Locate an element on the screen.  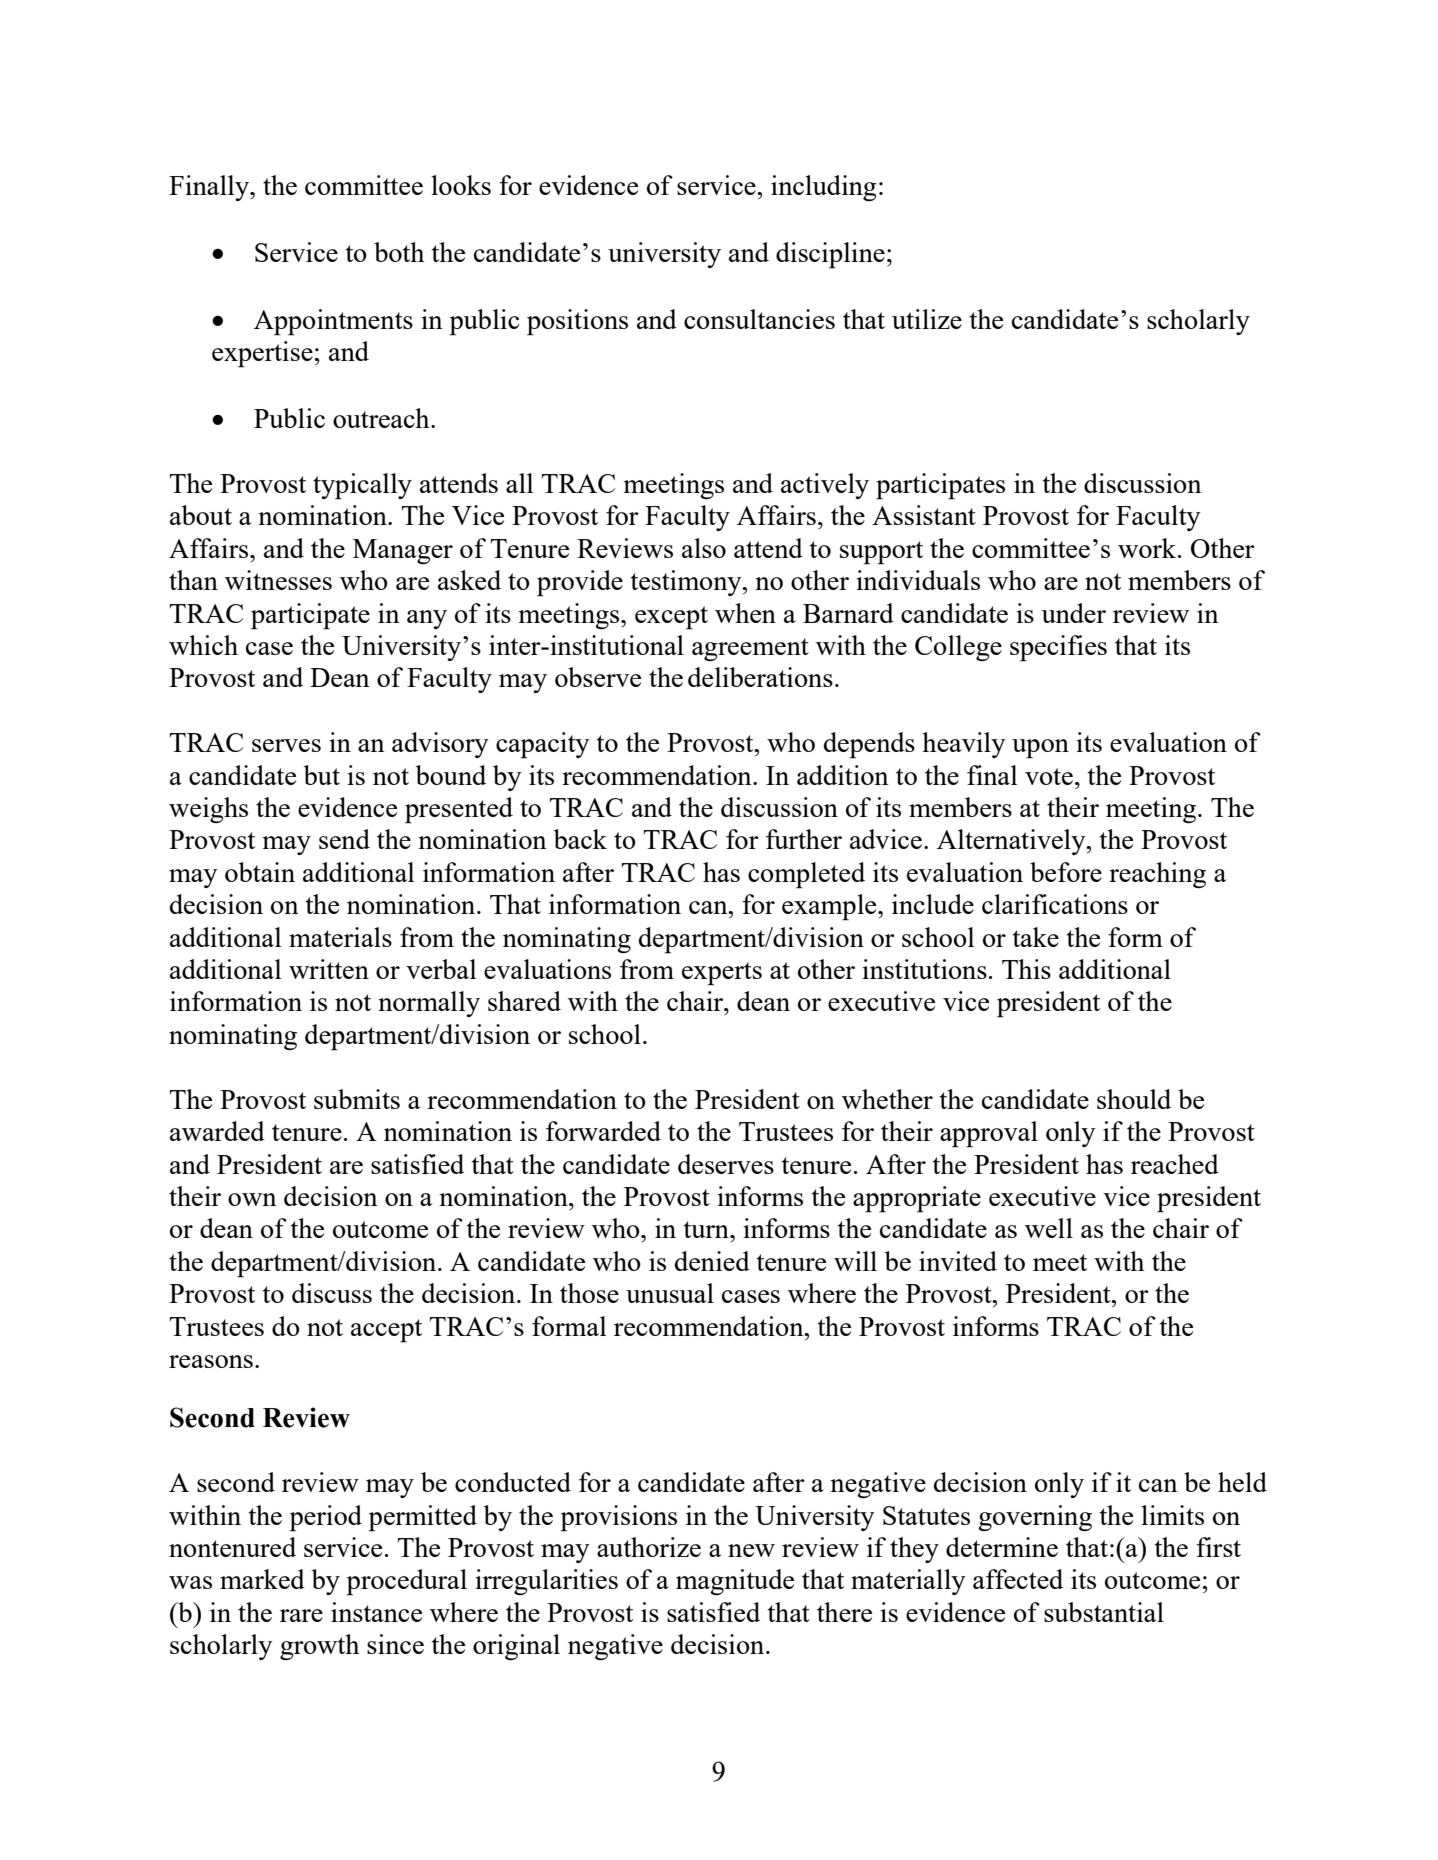
discipline is located at coordinates (830, 255).
